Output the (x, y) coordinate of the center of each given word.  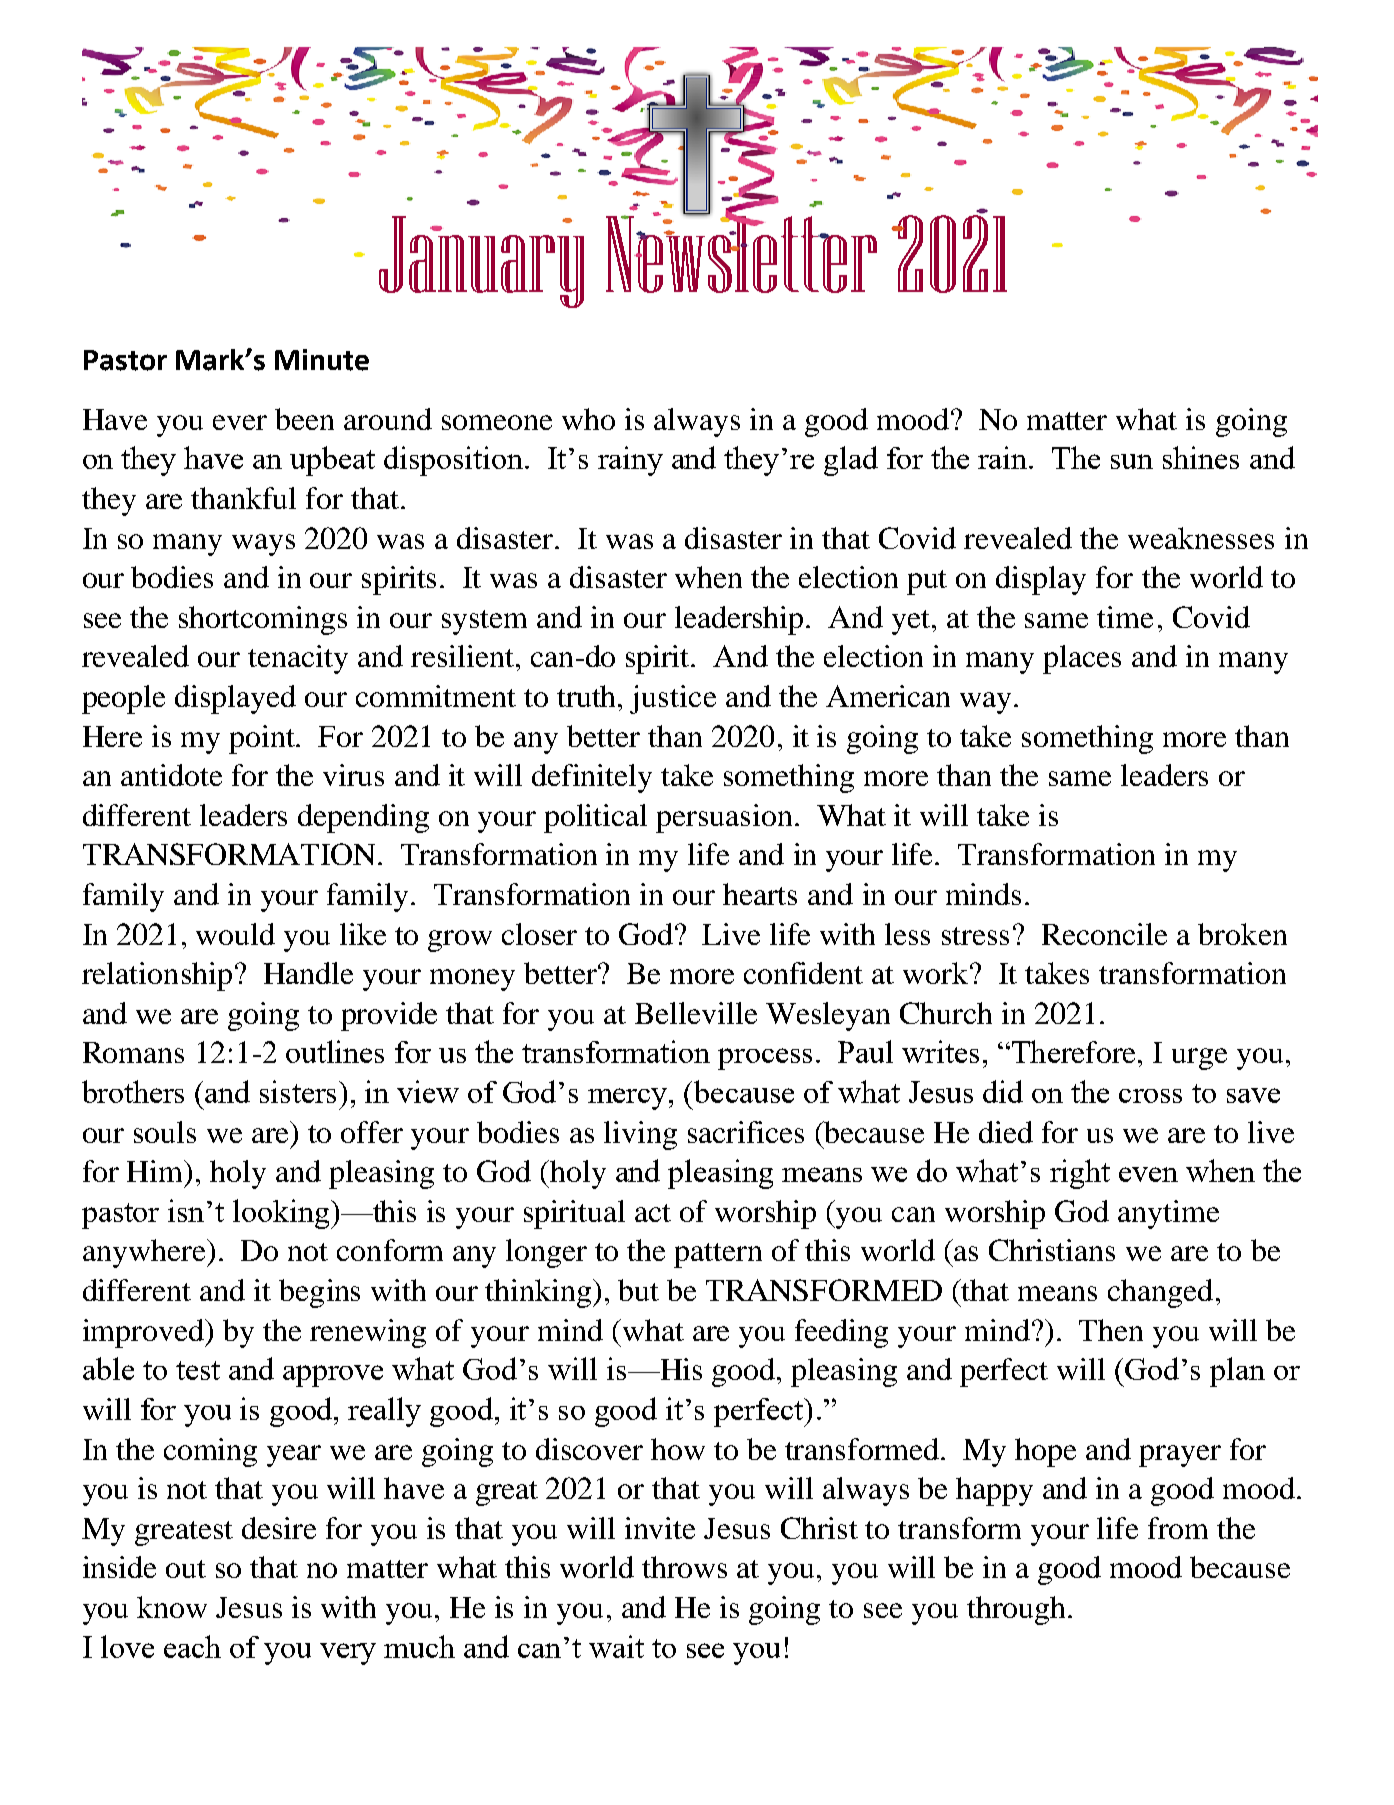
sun (1132, 461)
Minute (322, 360)
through (1016, 1610)
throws (684, 1567)
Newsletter (741, 253)
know (172, 1607)
